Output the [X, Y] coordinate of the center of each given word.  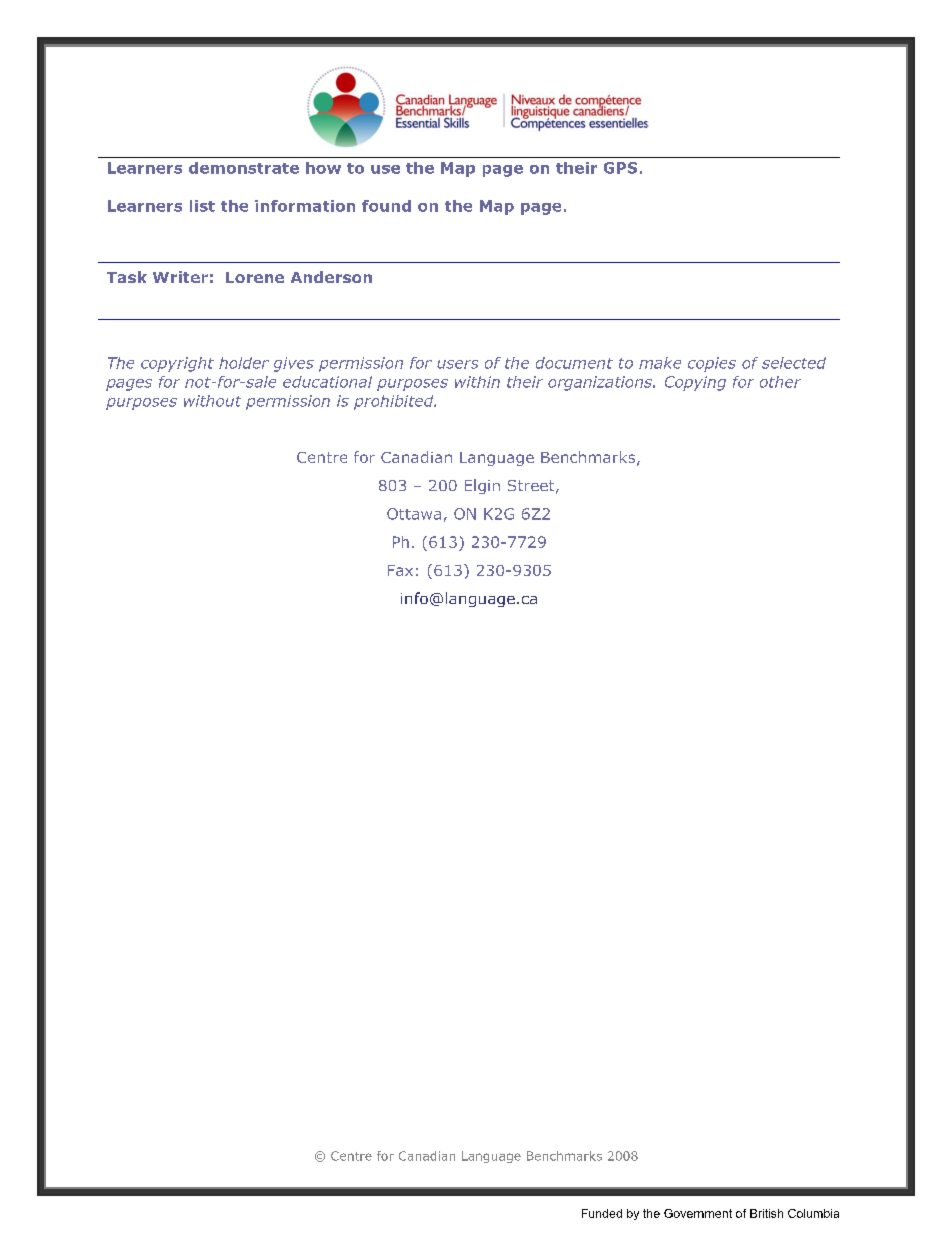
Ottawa [414, 514]
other [780, 382]
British [766, 1213]
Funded [602, 1213]
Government [698, 1213]
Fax [400, 570]
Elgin [482, 486]
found [386, 206]
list [202, 206]
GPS [620, 168]
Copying [695, 383]
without [212, 401]
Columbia [813, 1213]
